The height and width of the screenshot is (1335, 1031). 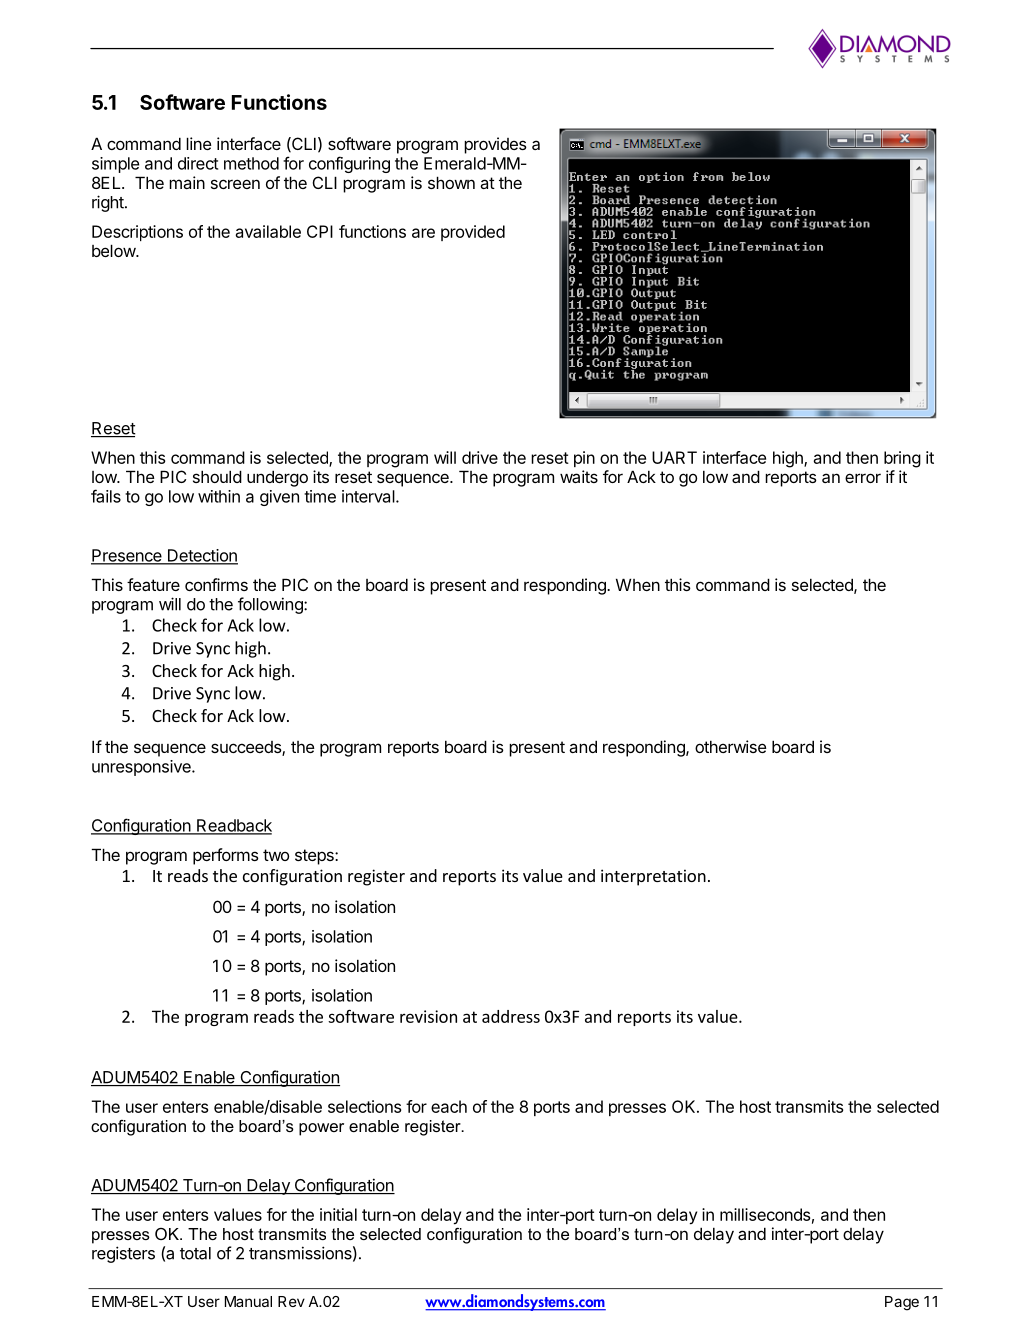 I want to click on performs, so click(x=226, y=856).
